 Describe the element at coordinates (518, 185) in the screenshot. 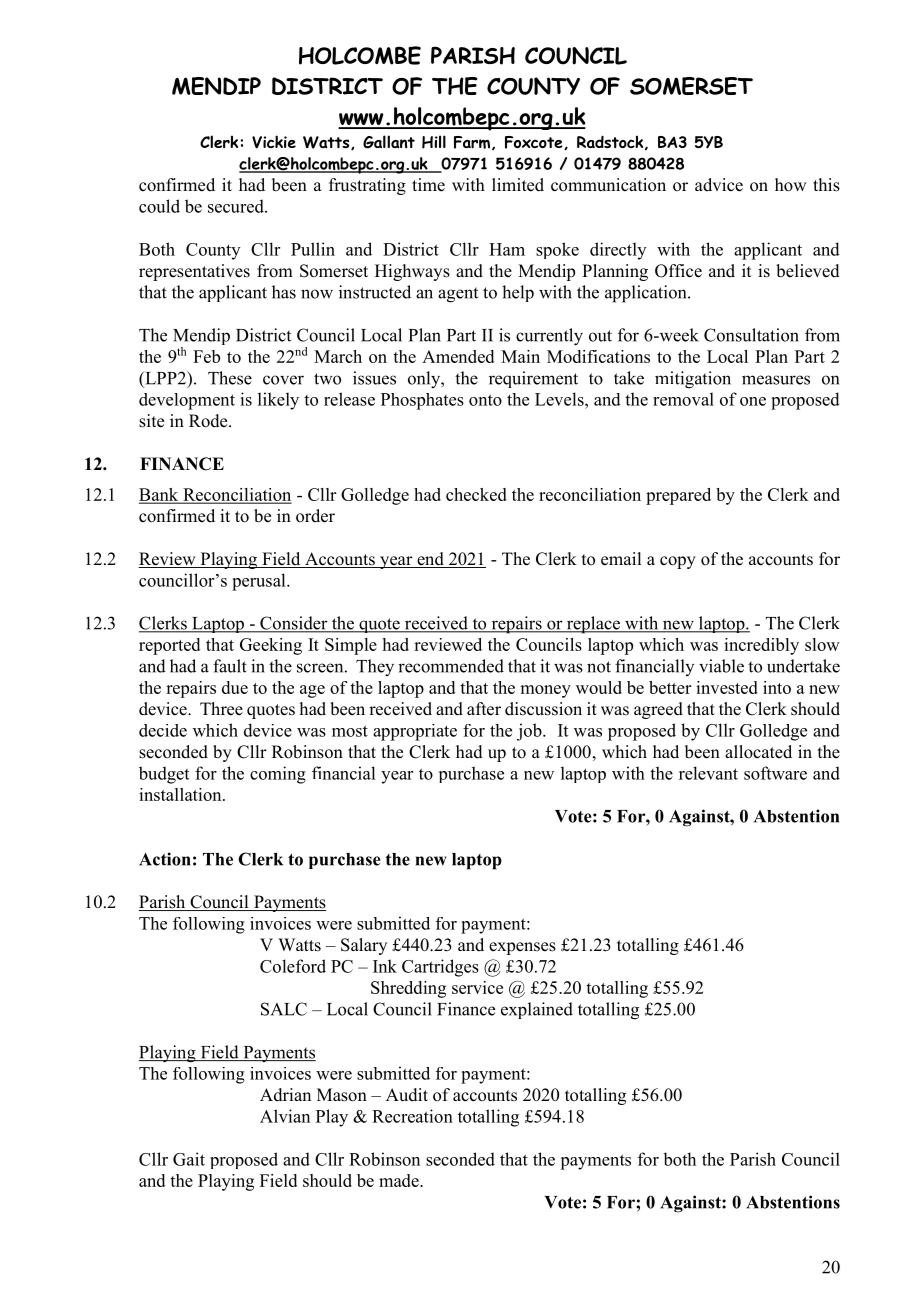

I see `limited` at that location.
